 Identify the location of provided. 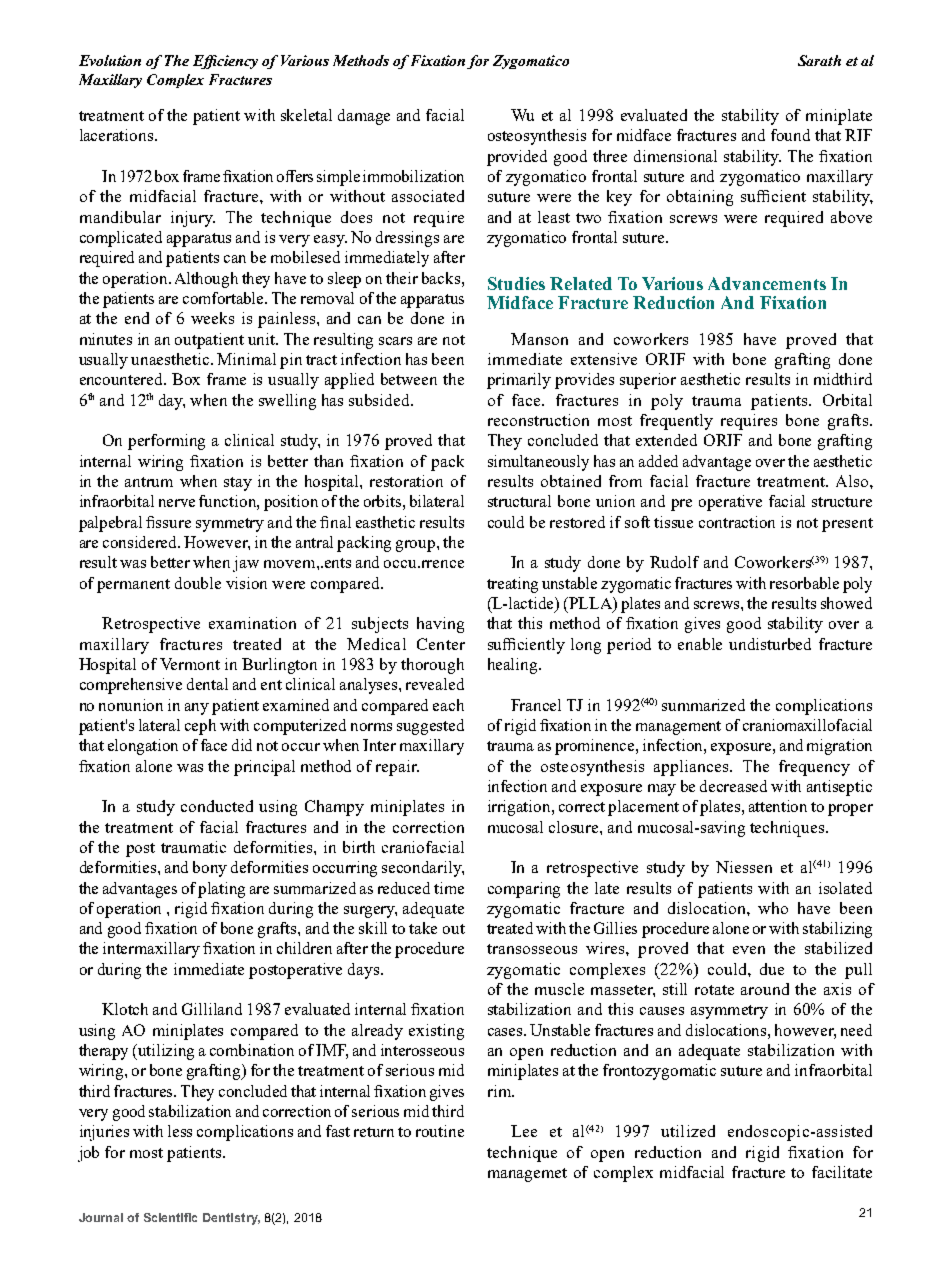
(517, 158).
